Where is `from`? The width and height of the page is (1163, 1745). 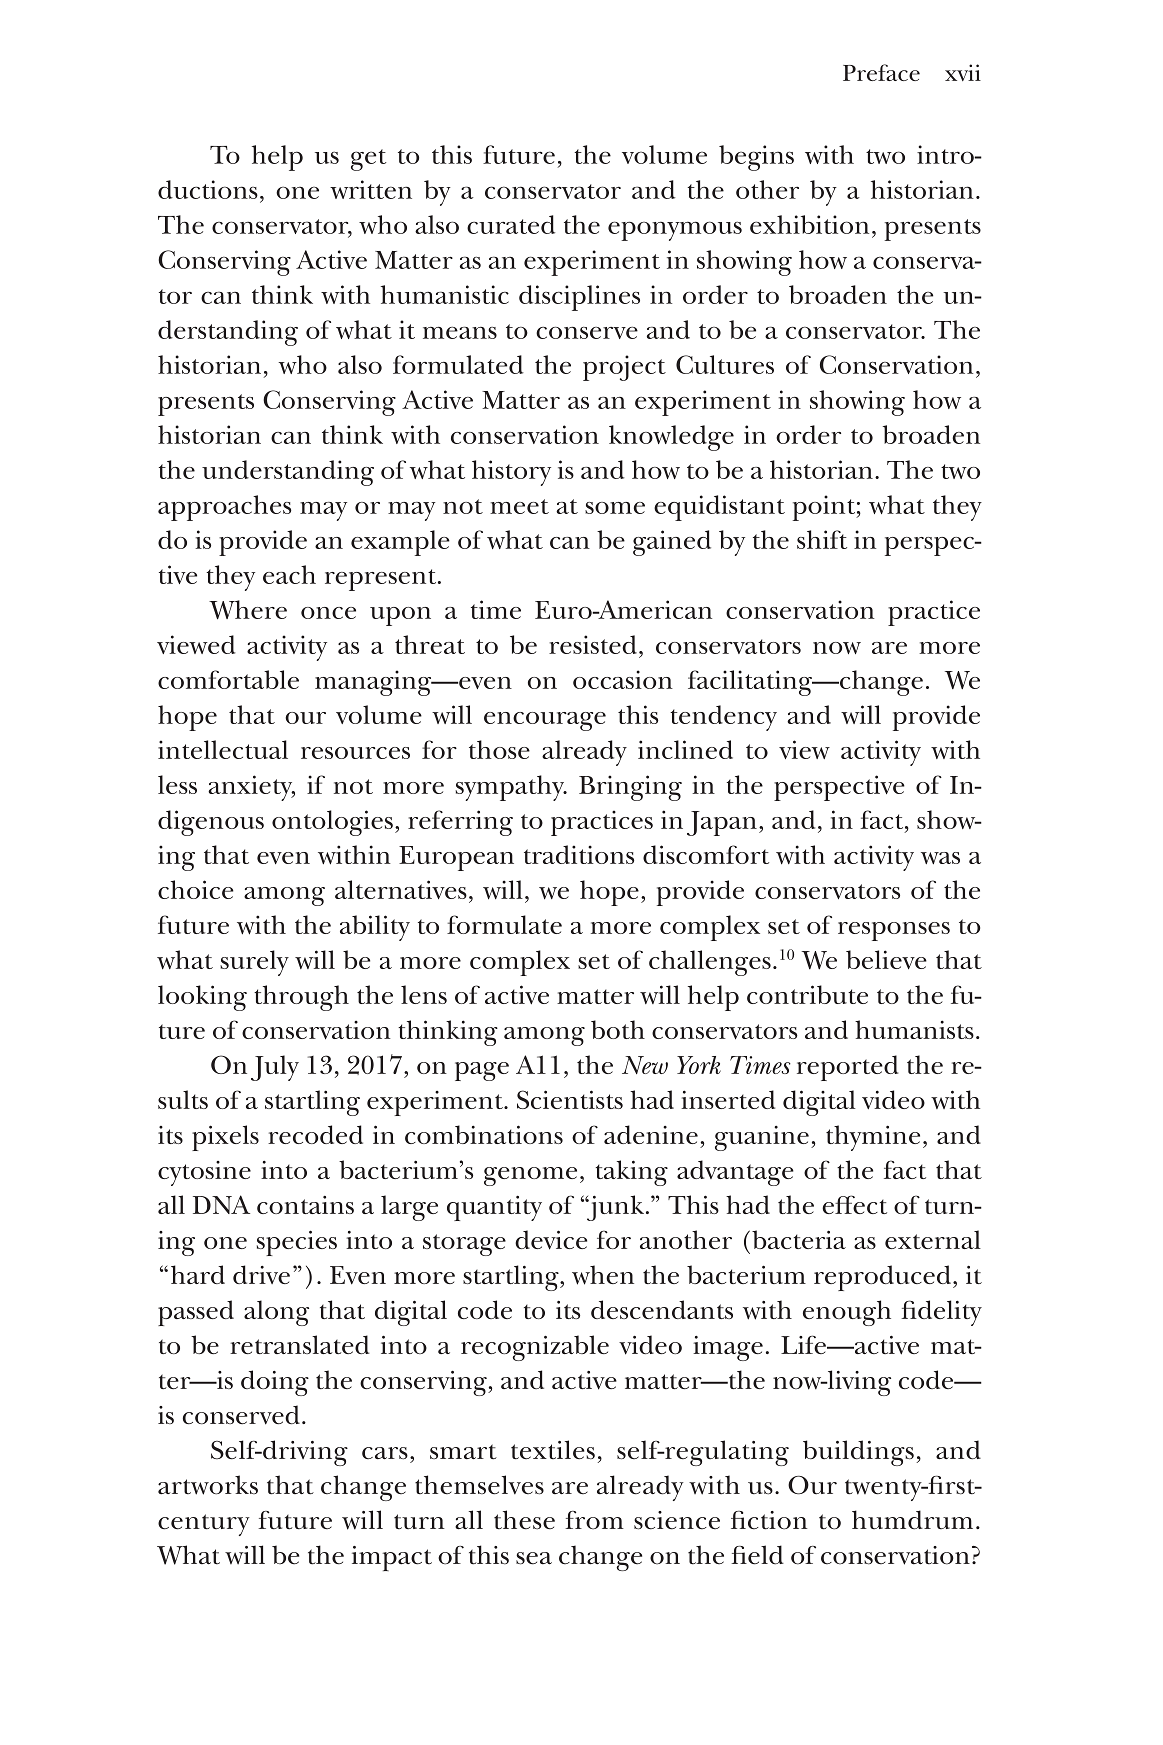 from is located at coordinates (594, 1520).
